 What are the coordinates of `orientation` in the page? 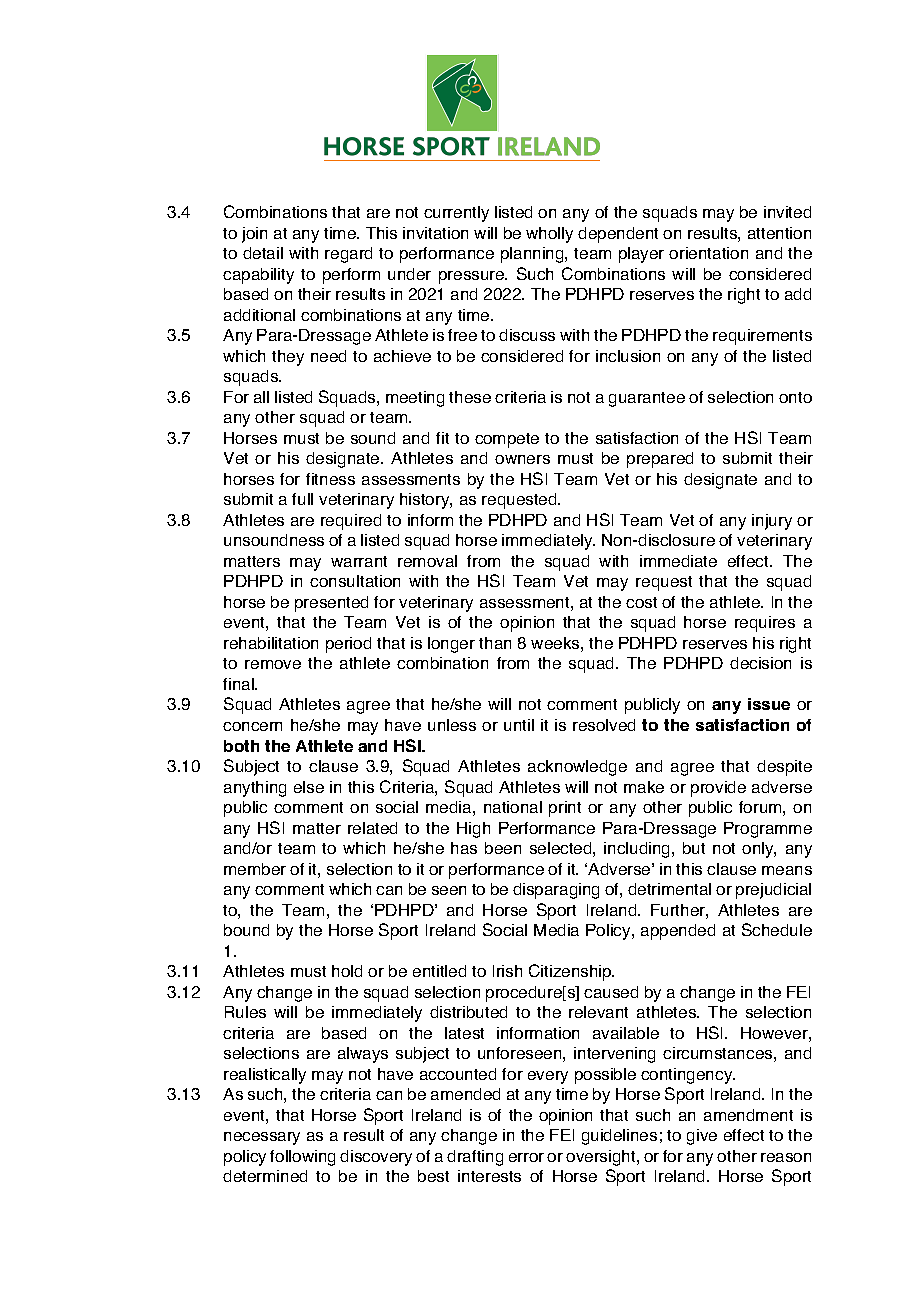 It's located at (708, 253).
